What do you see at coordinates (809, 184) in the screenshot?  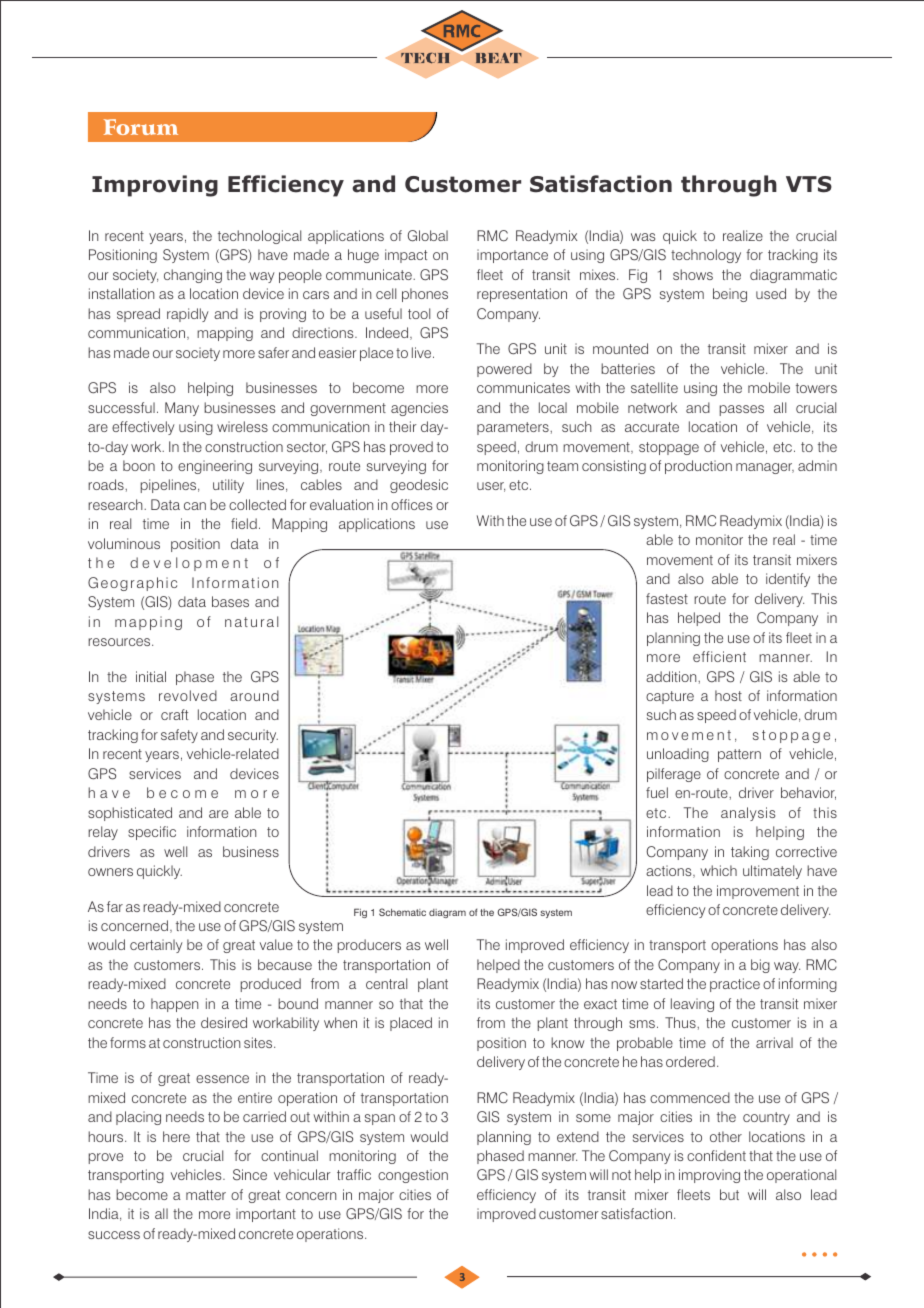 I see `VTS` at bounding box center [809, 184].
